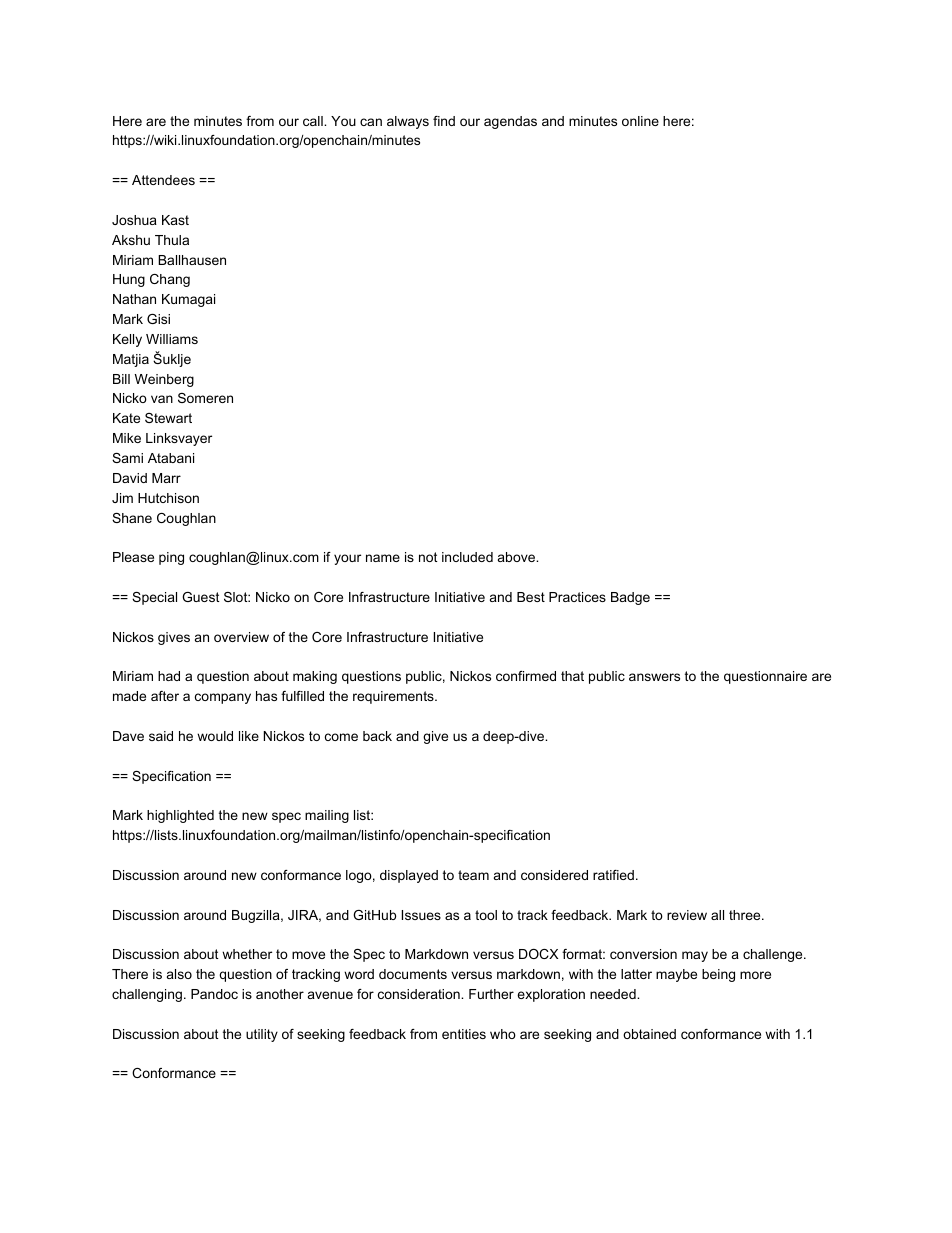 The image size is (952, 1233). Describe the element at coordinates (444, 121) in the screenshot. I see `find` at that location.
